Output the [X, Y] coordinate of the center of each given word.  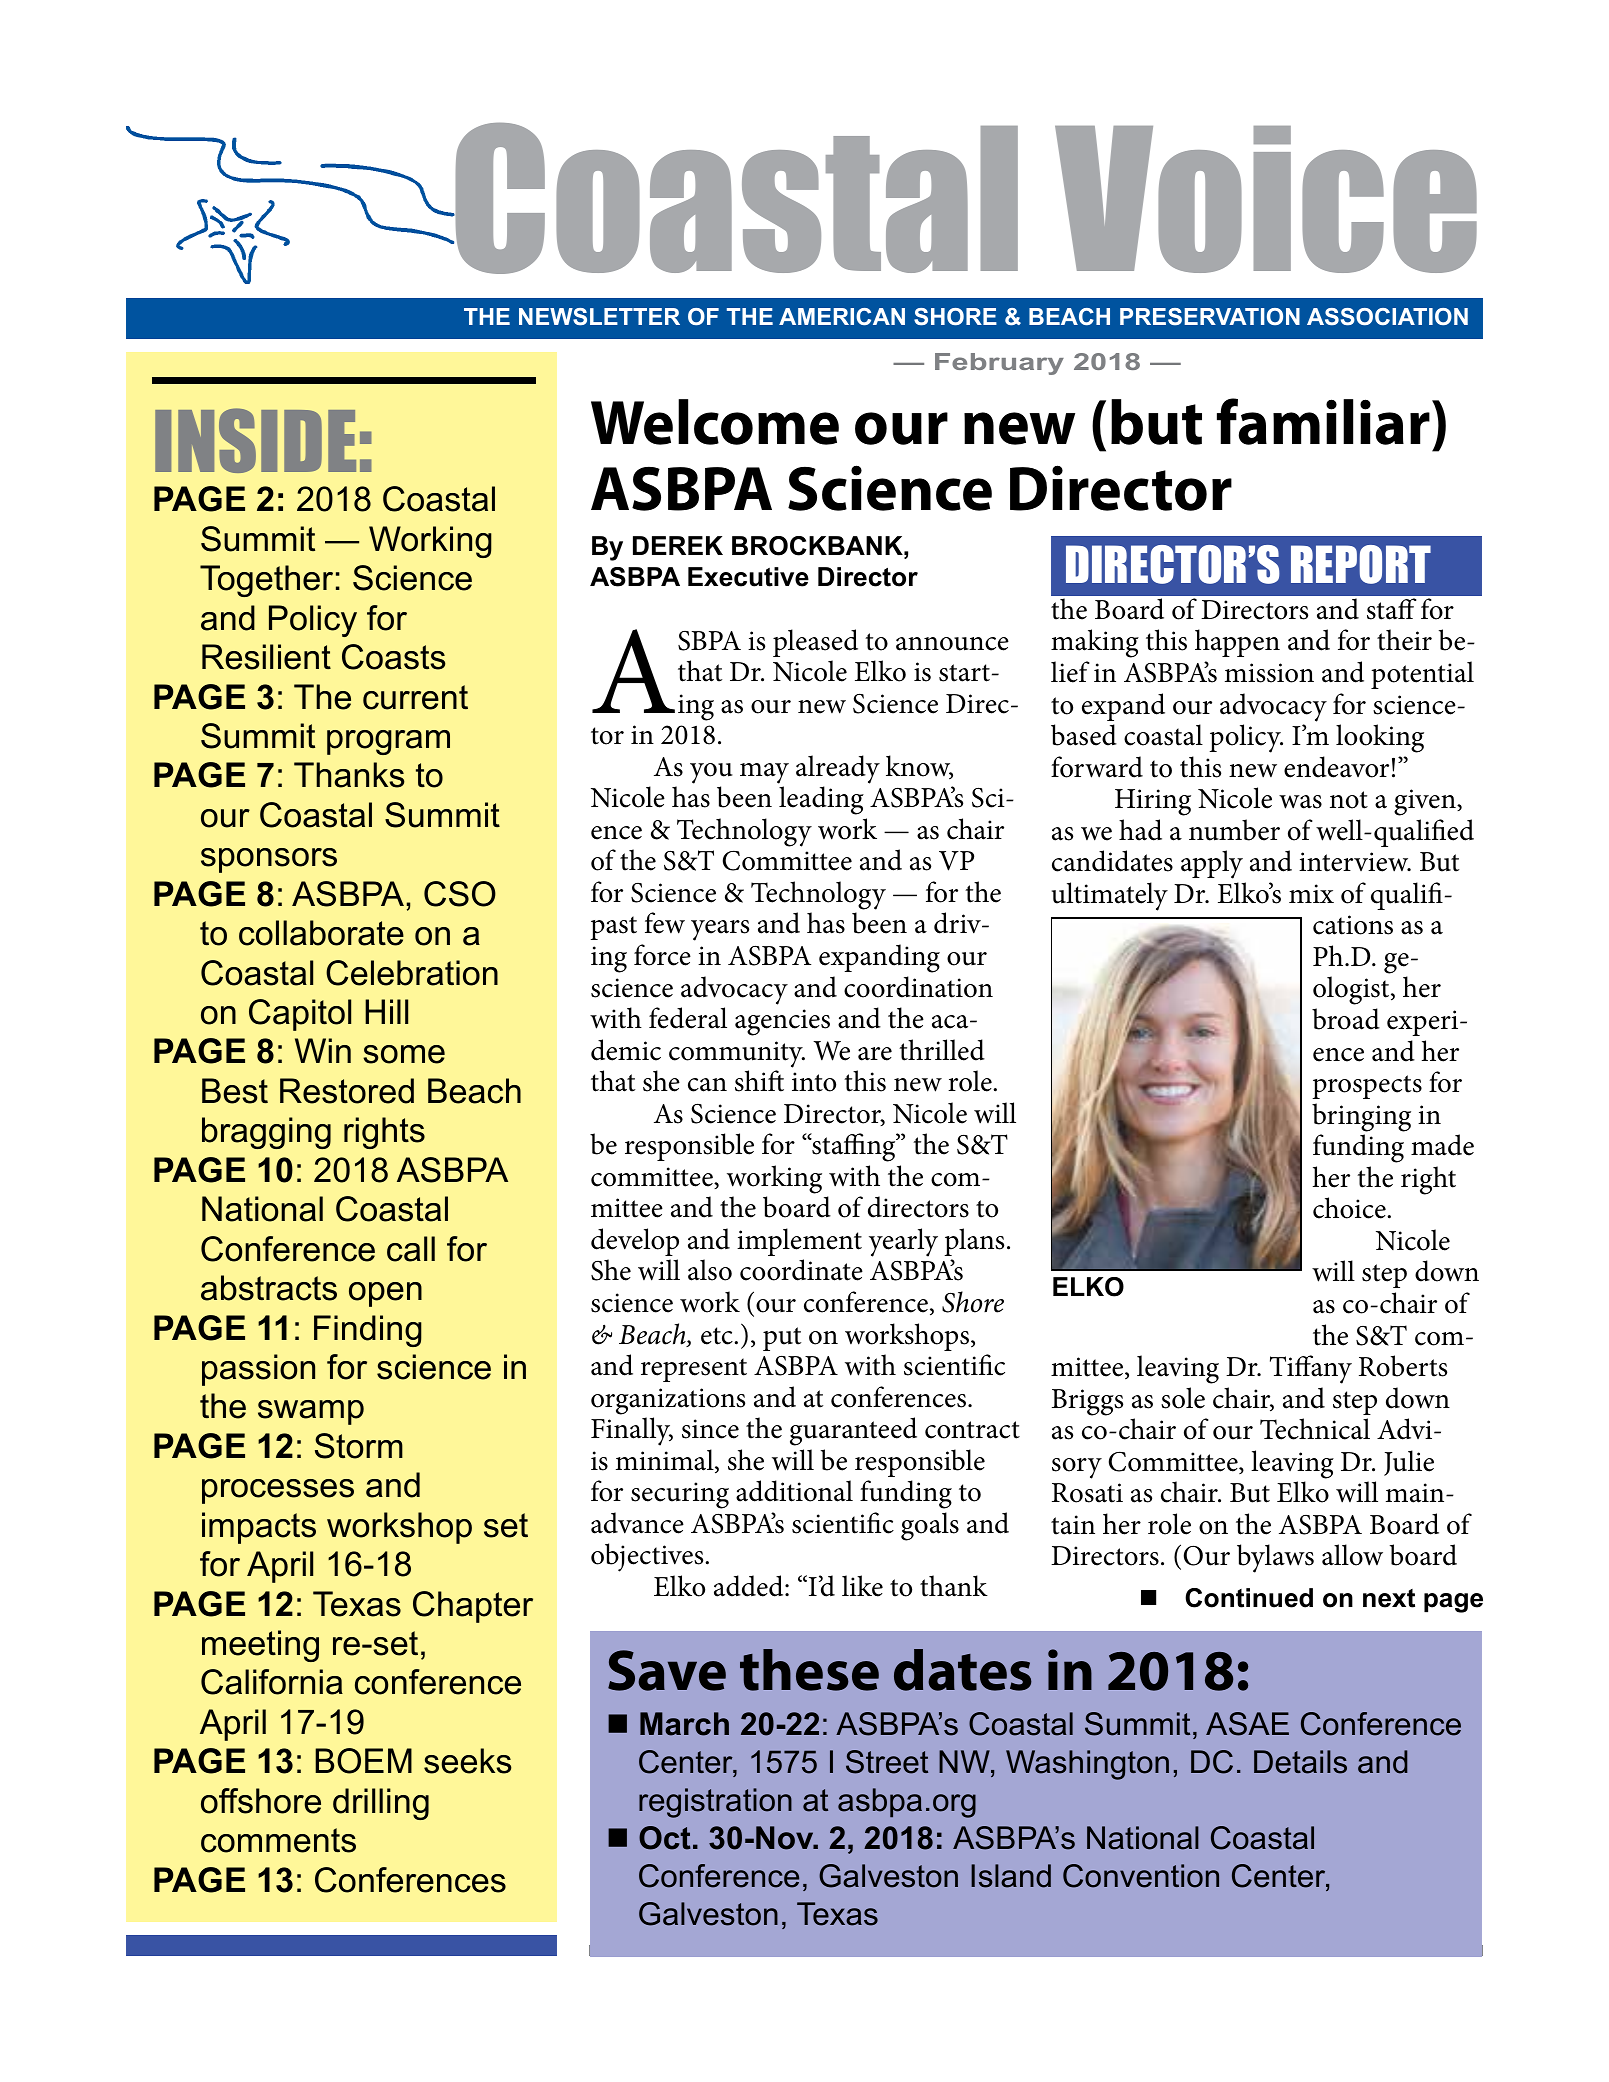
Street [887, 1762]
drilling [381, 1804]
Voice [1266, 199]
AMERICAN [842, 316]
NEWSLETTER [599, 317]
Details [1300, 1762]
